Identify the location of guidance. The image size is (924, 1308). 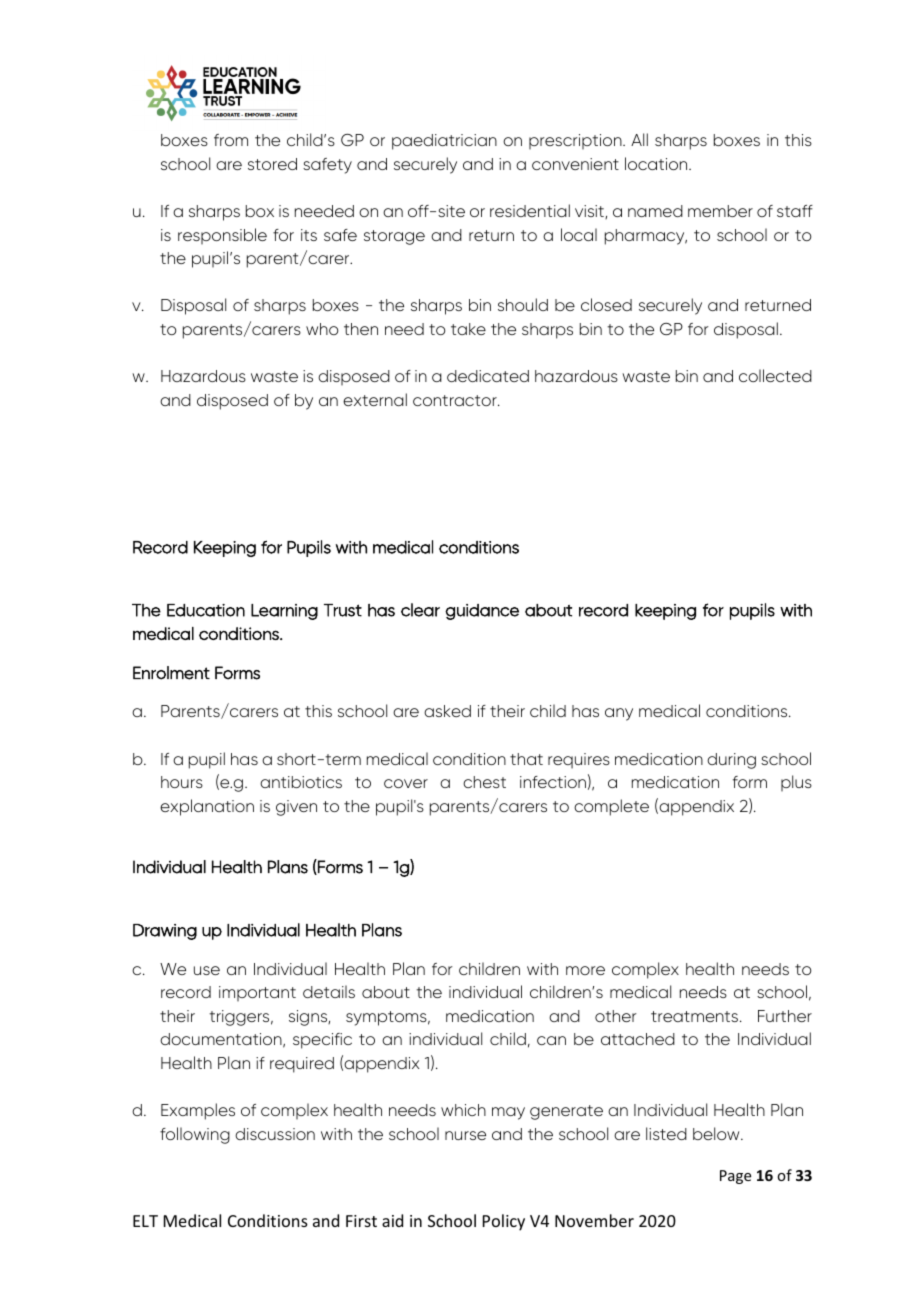
(482, 612).
